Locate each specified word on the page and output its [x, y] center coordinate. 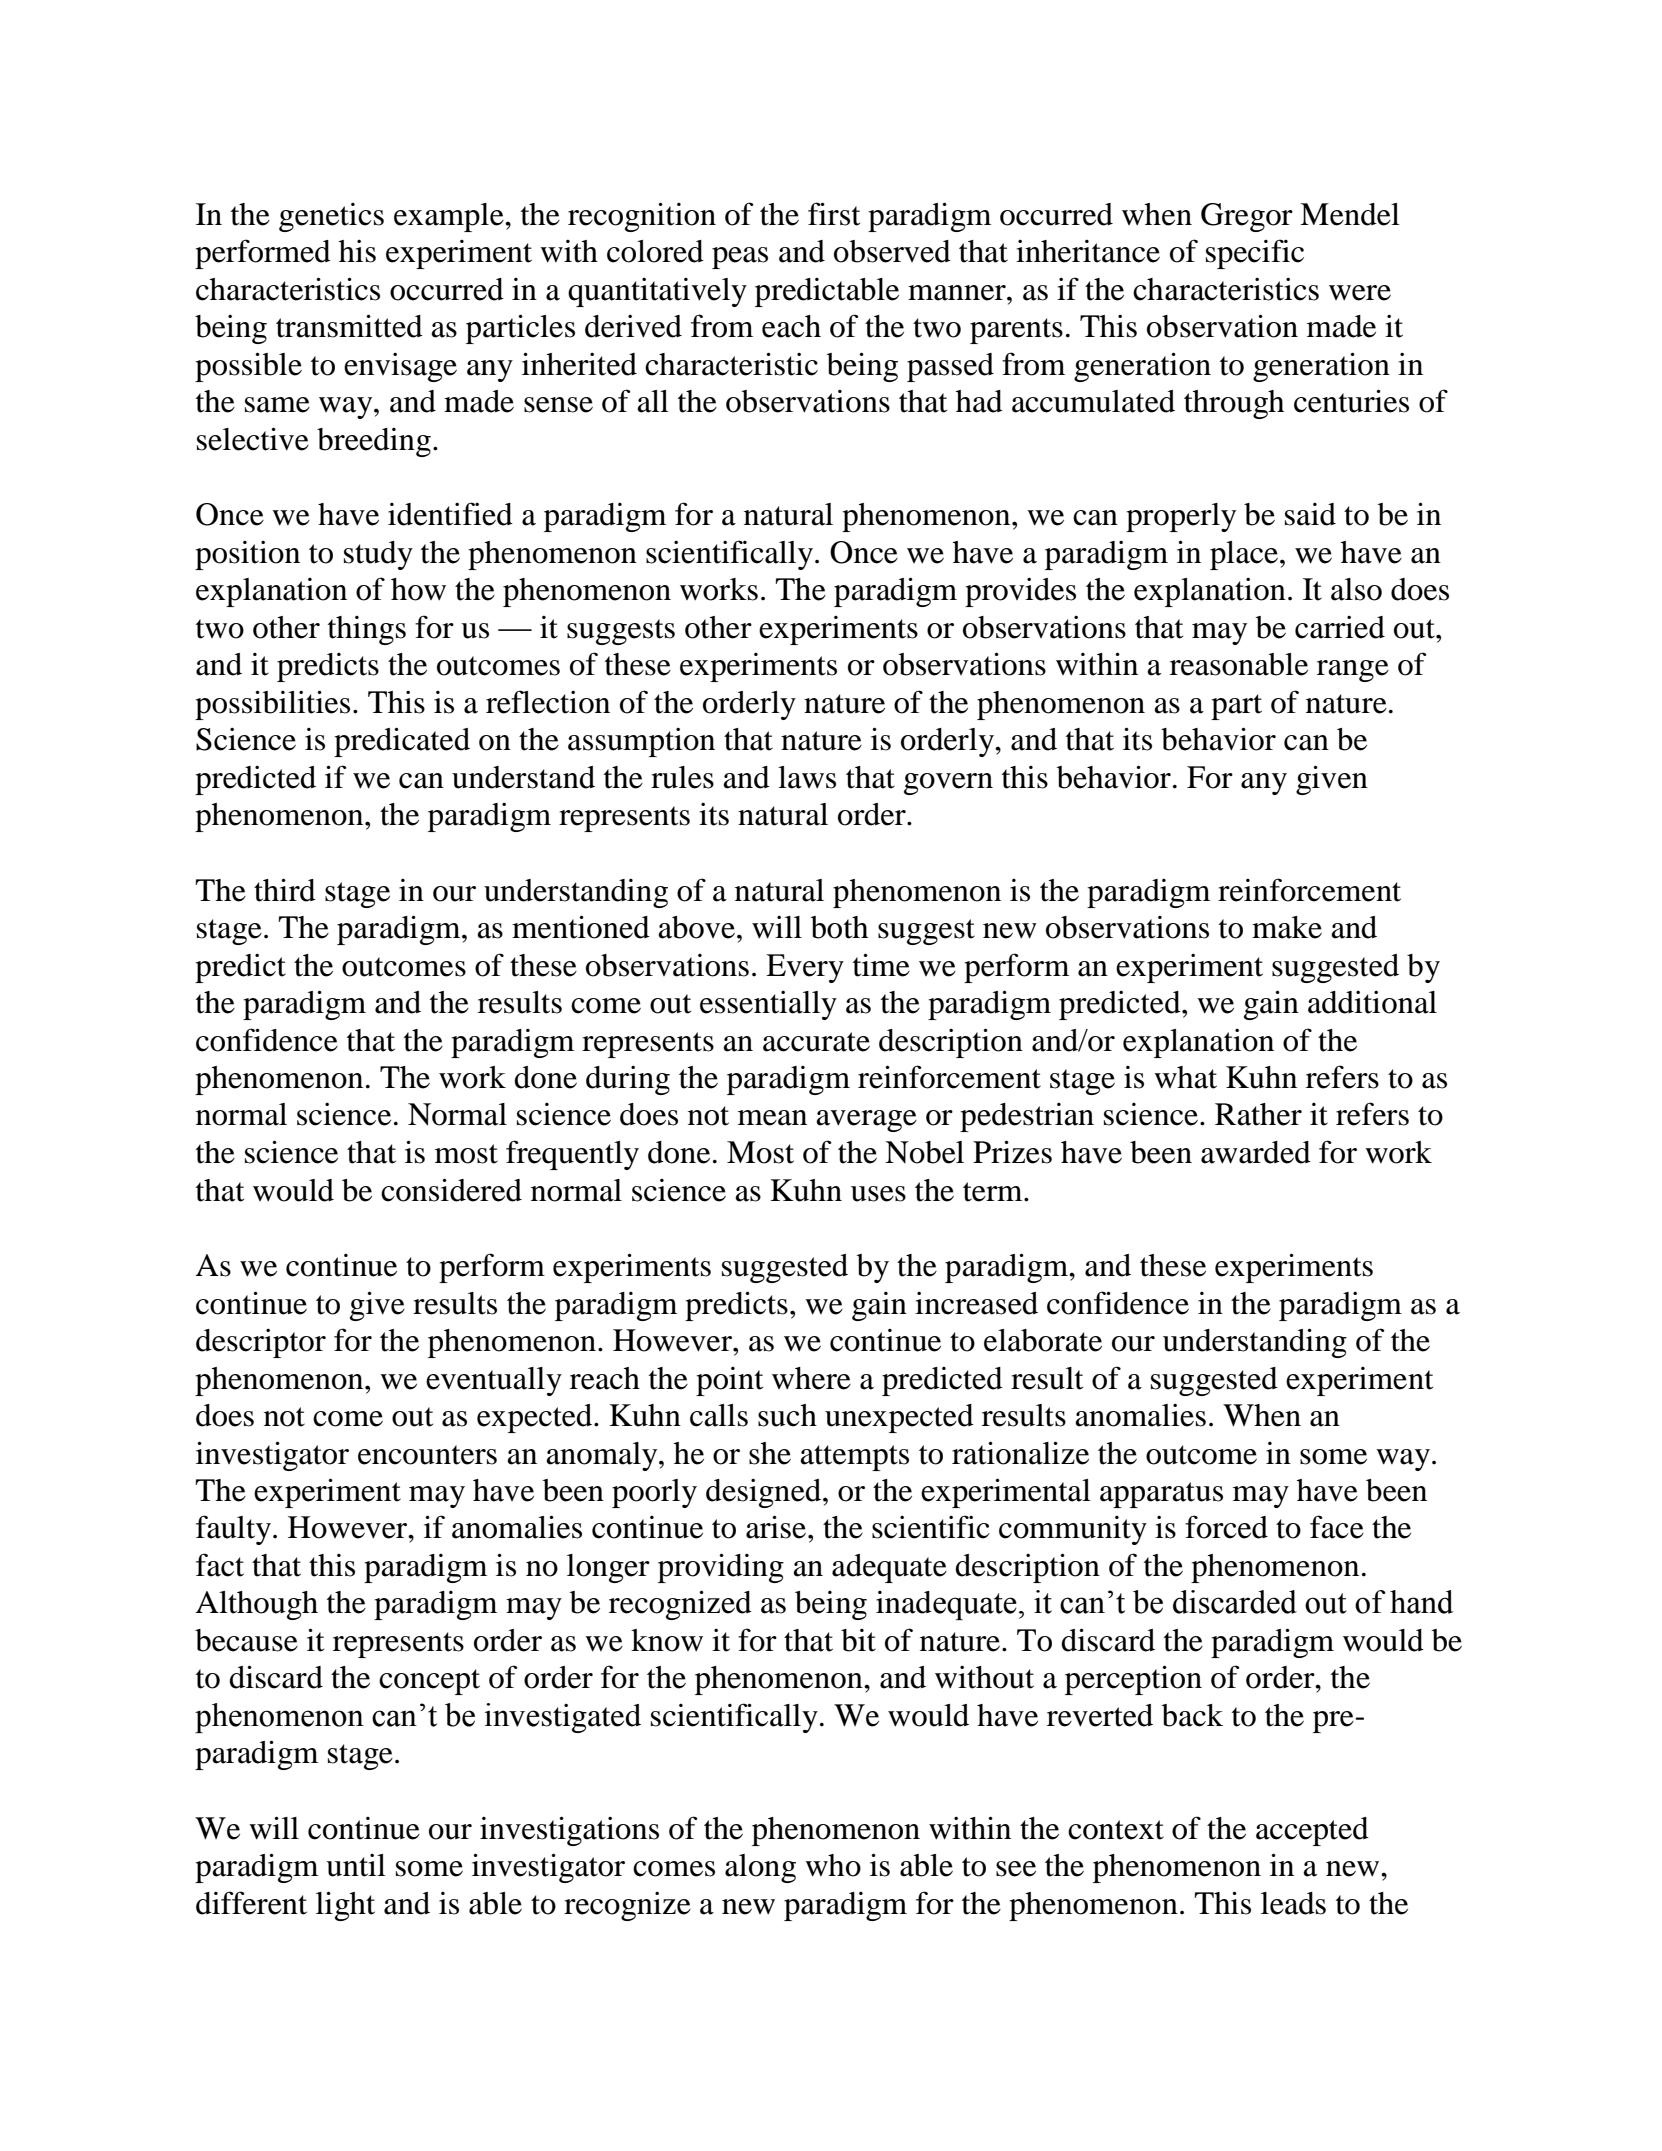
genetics [331, 217]
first [834, 214]
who [833, 1865]
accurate [816, 1042]
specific [1255, 254]
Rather [1258, 1114]
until [356, 1865]
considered [451, 1190]
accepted [1312, 1831]
